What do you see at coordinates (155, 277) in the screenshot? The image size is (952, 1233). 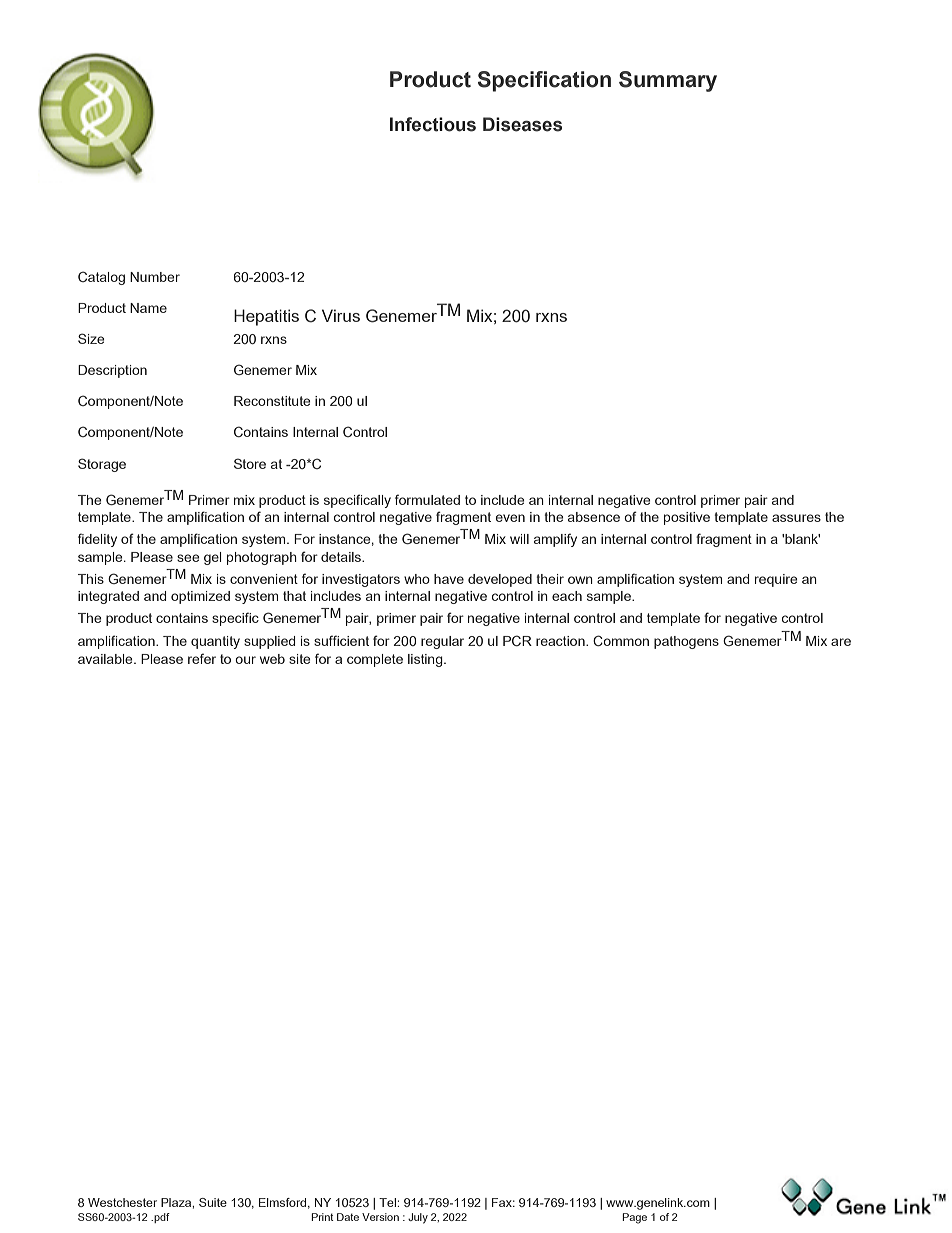 I see `Number` at bounding box center [155, 277].
